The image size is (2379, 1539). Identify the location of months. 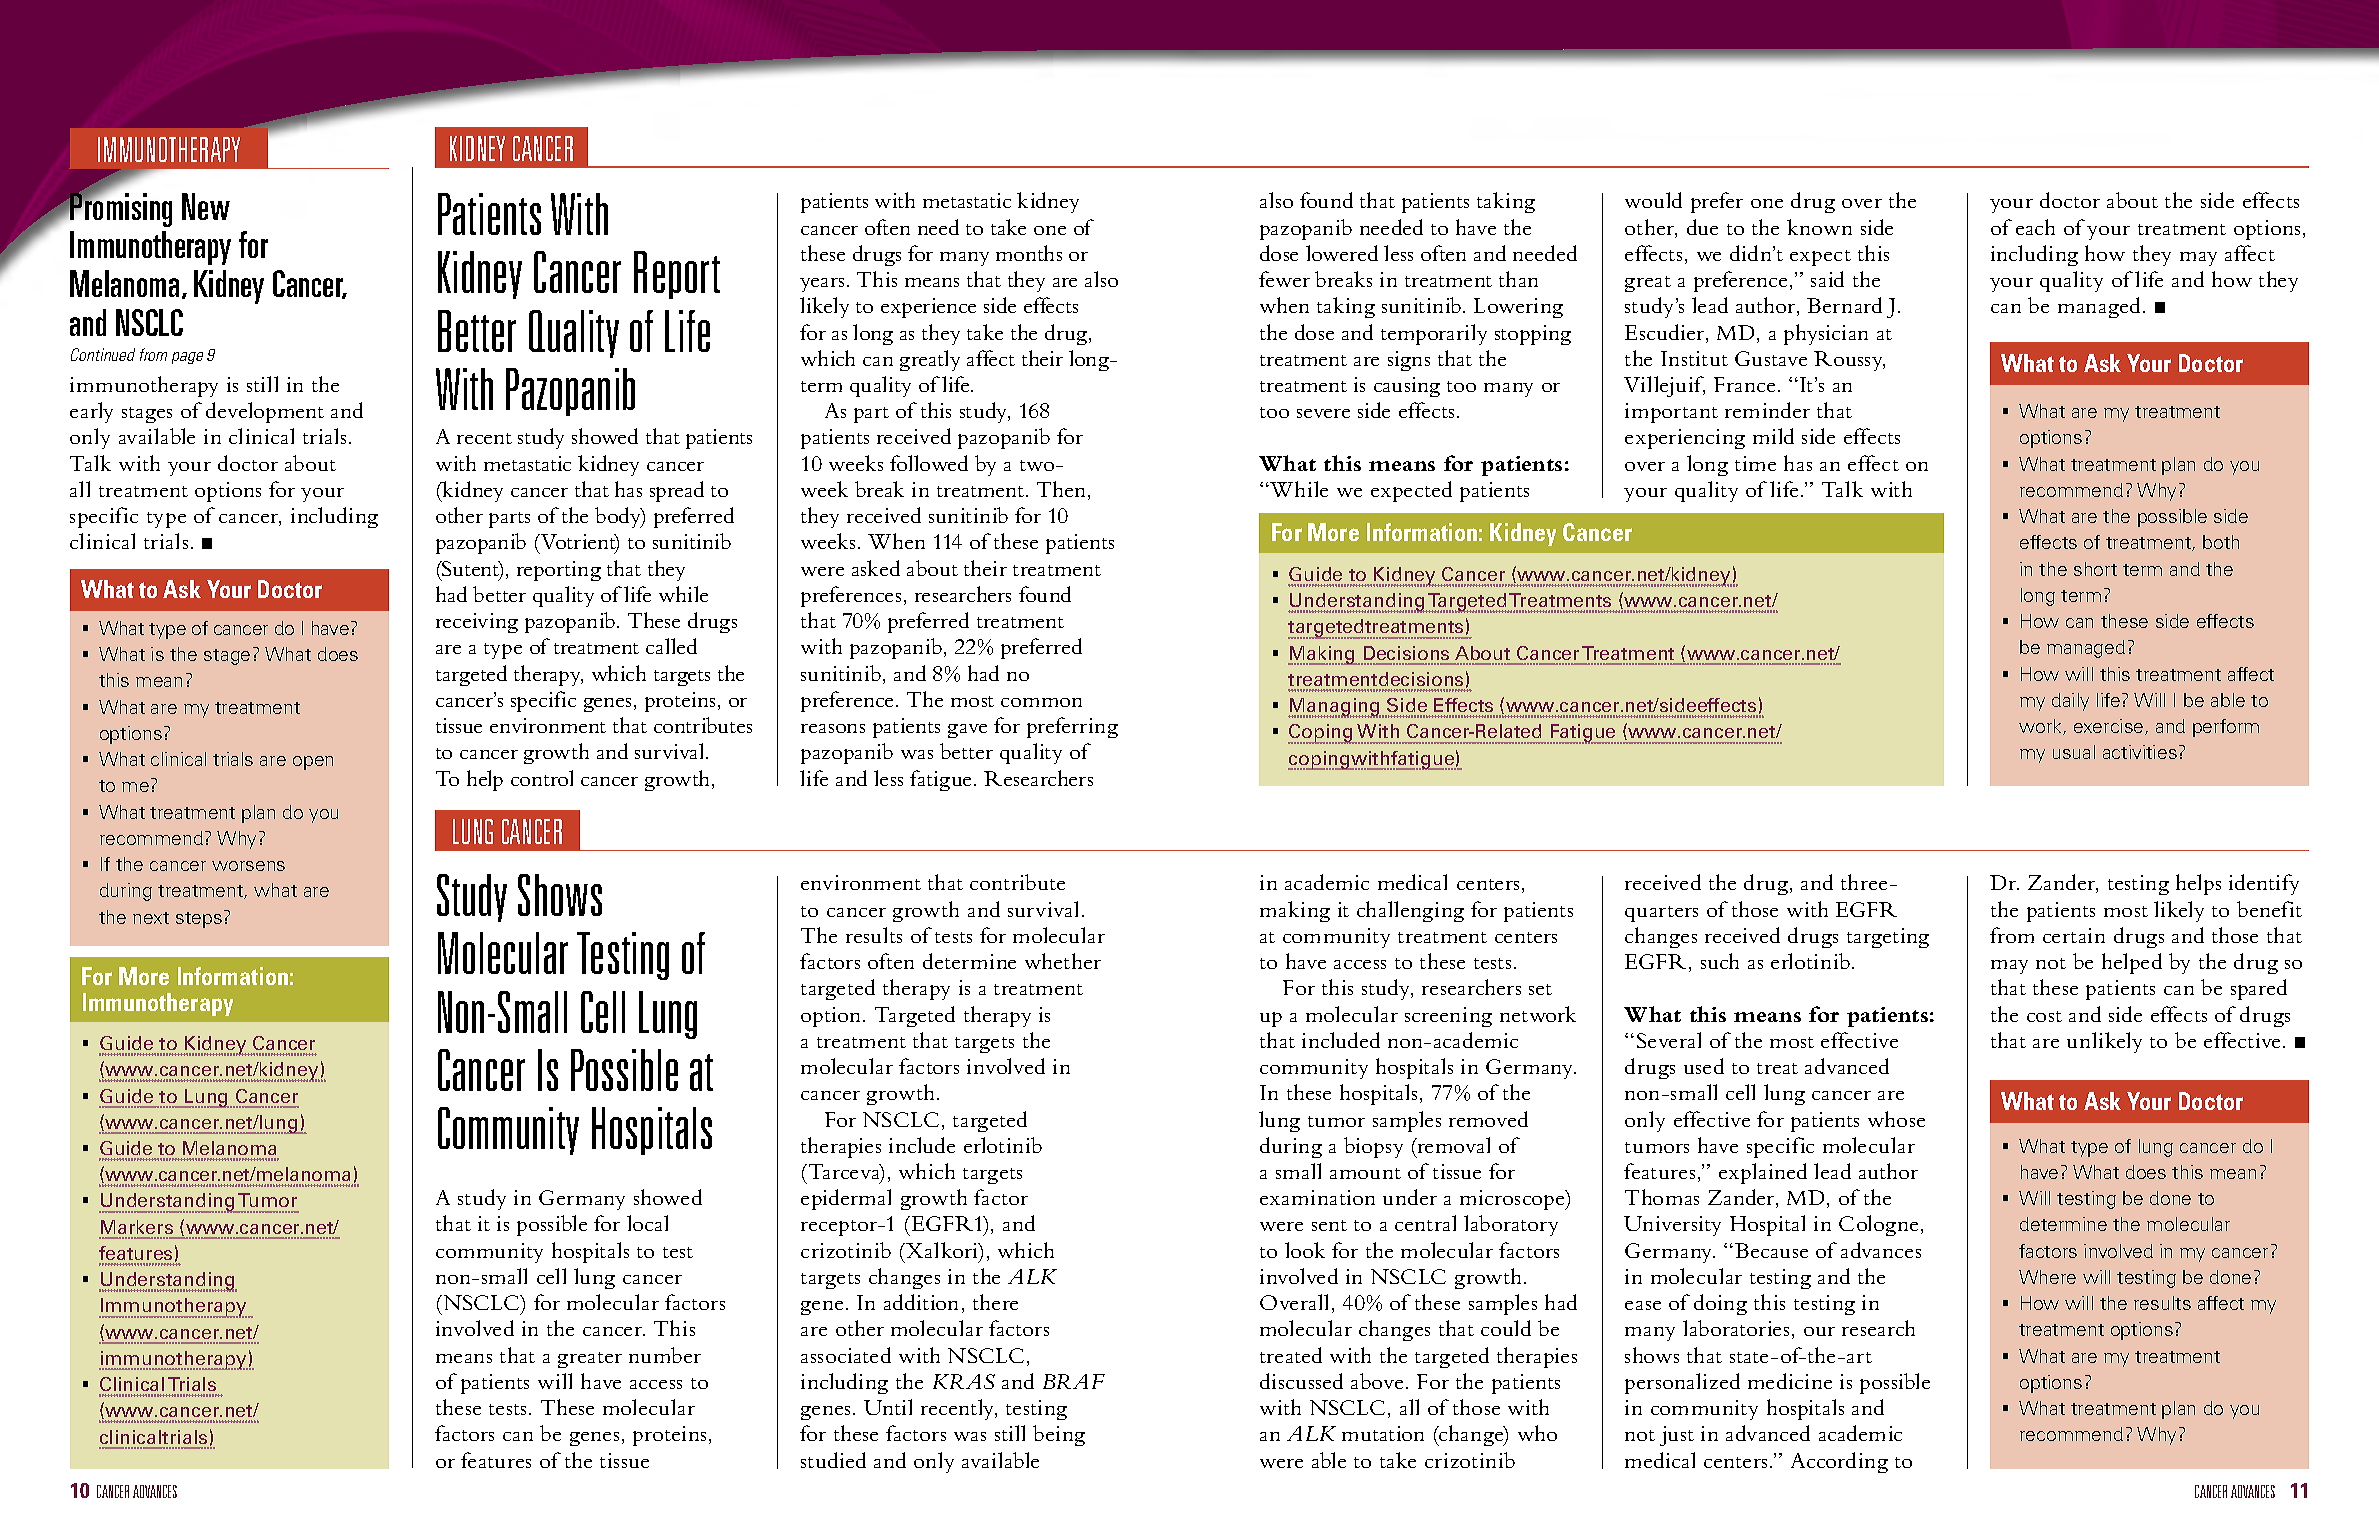
(1029, 253).
